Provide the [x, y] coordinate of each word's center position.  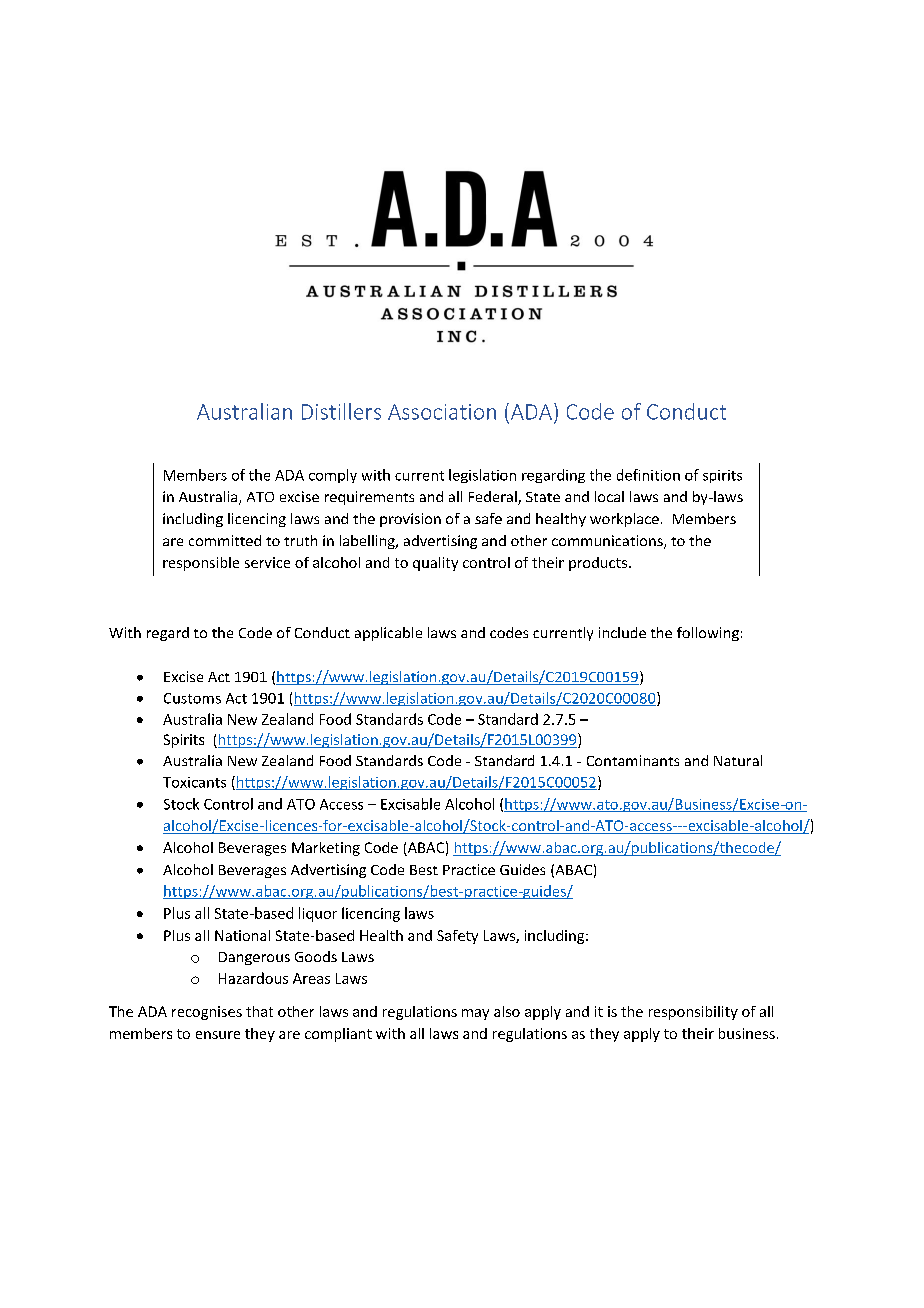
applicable [388, 634]
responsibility [693, 1013]
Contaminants [633, 760]
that [259, 1011]
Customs [192, 698]
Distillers [341, 411]
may [475, 1014]
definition [648, 475]
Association [442, 412]
